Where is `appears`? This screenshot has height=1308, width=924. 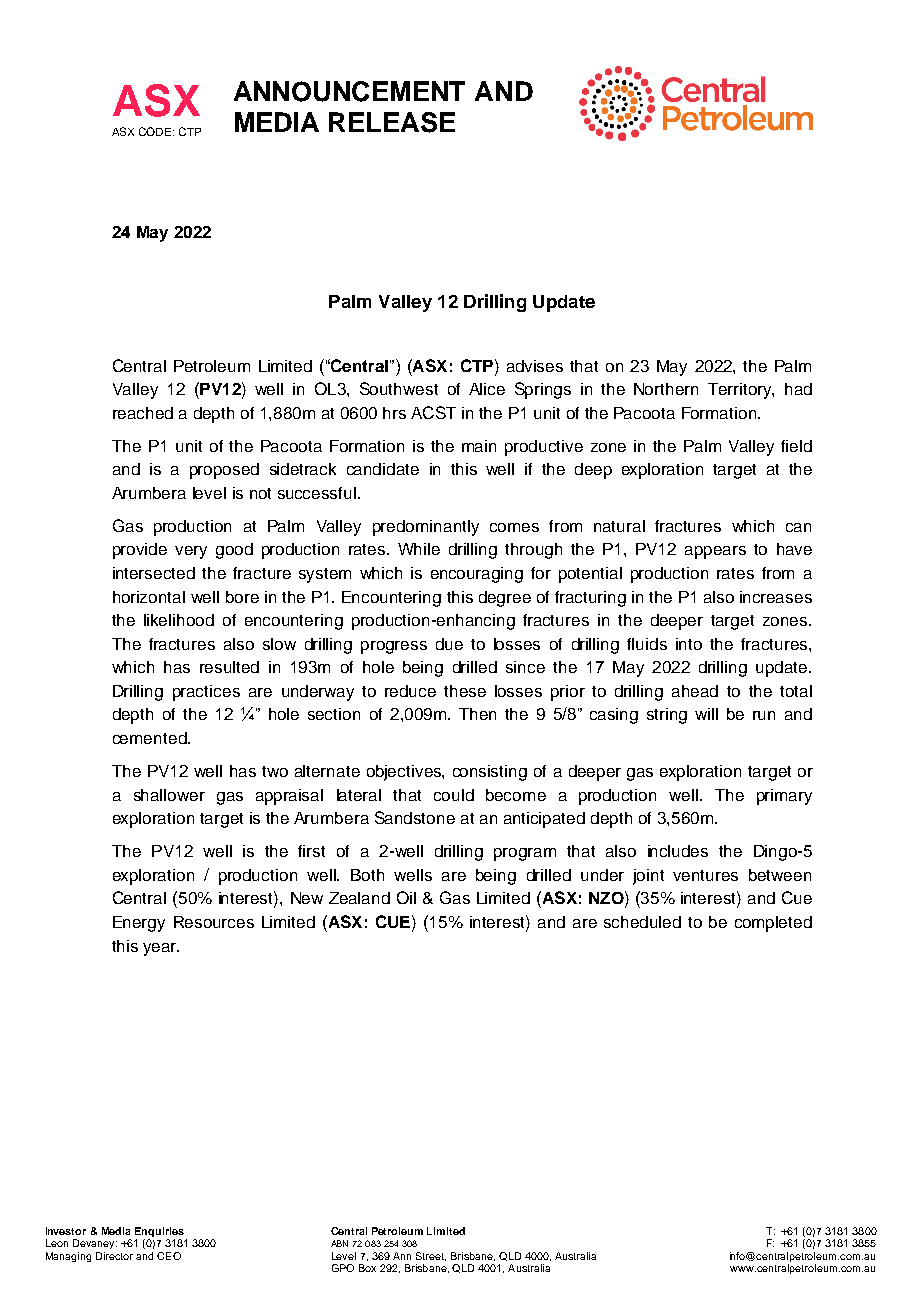
appears is located at coordinates (715, 552).
